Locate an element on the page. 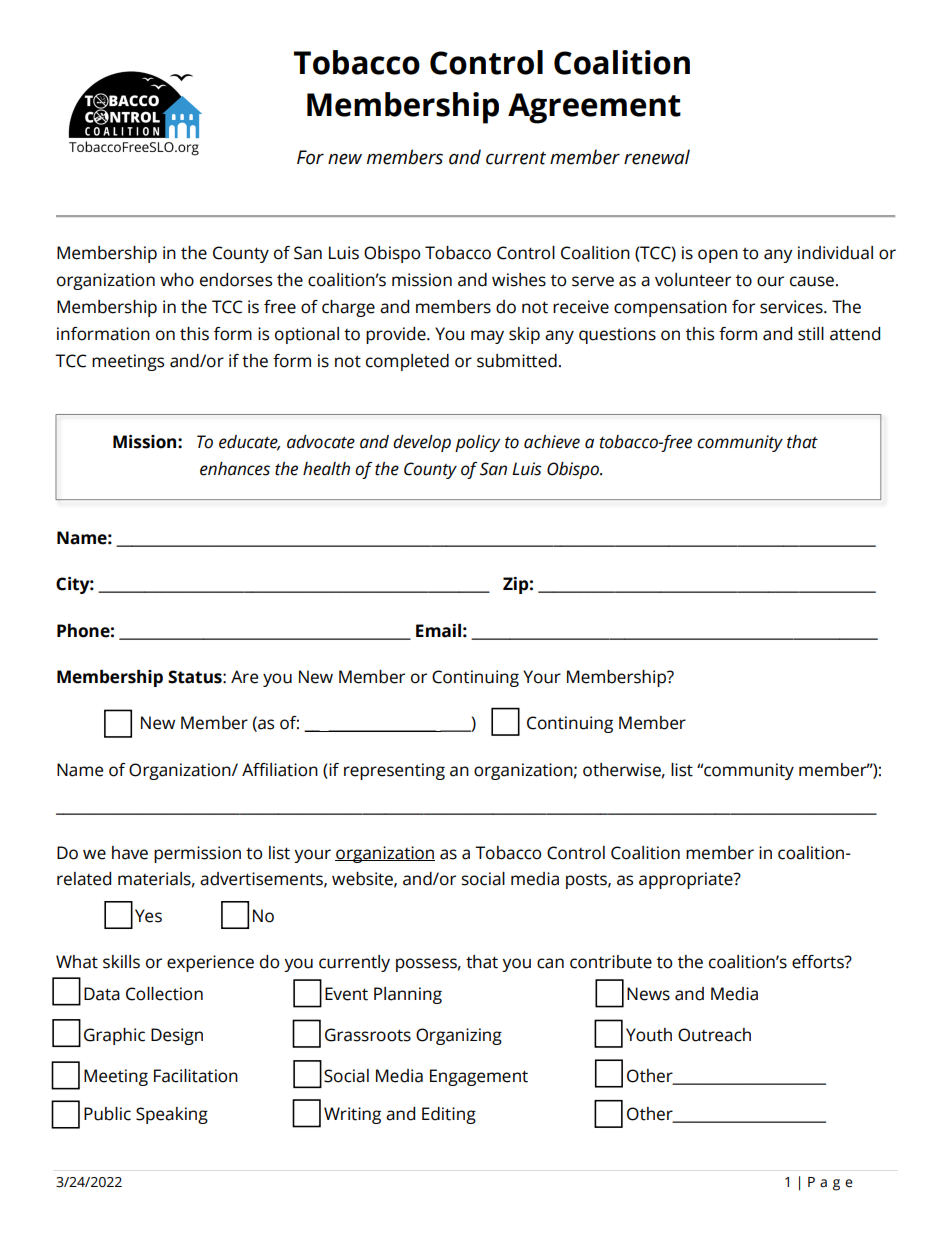  Speaking is located at coordinates (172, 1115).
